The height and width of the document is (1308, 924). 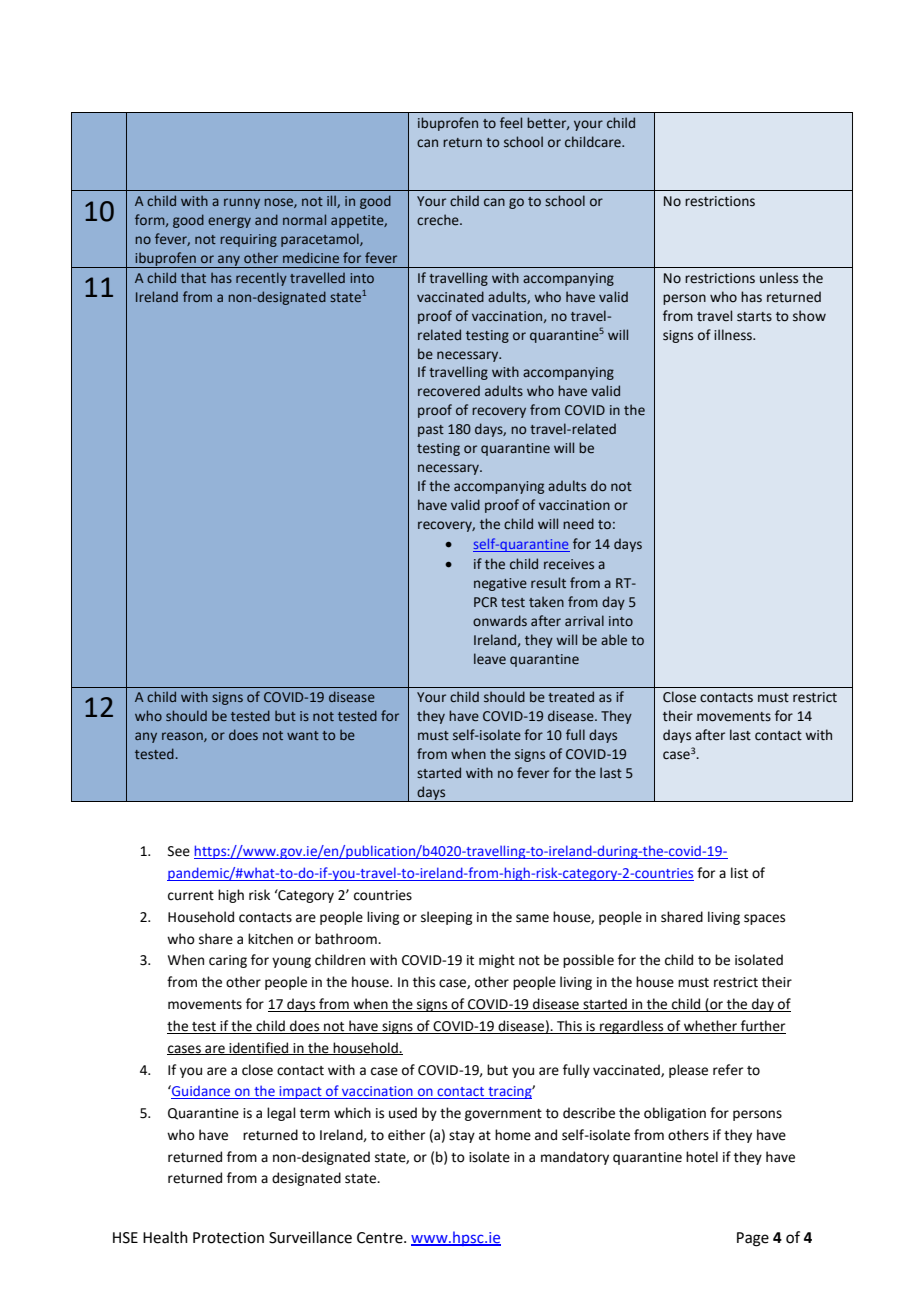 I want to click on runny, so click(x=242, y=203).
